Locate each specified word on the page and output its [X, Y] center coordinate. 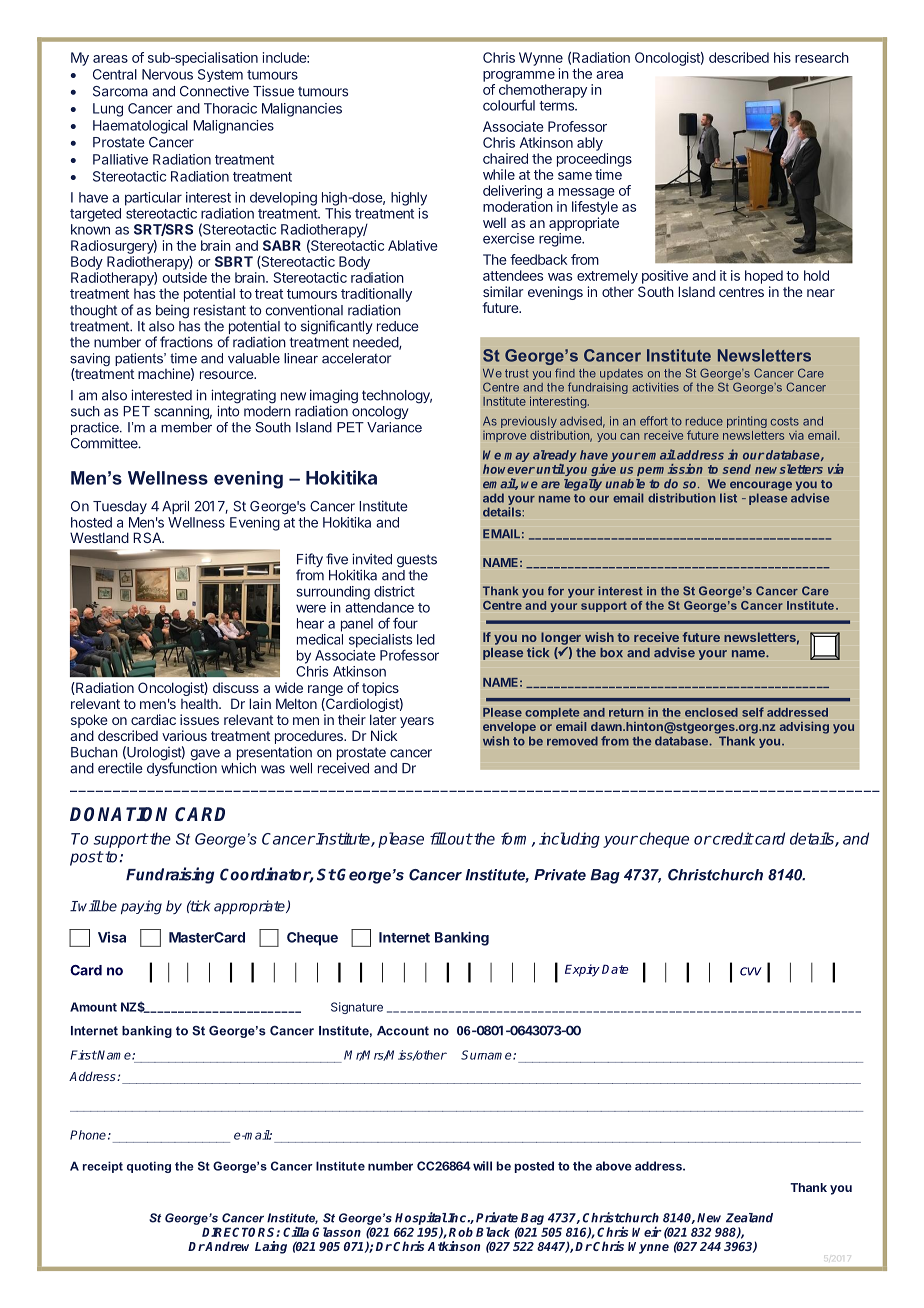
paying [141, 907]
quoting [149, 1167]
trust [517, 373]
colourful [509, 105]
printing [747, 422]
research [822, 57]
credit [732, 838]
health [200, 704]
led [426, 639]
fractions [186, 342]
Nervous [167, 74]
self [753, 712]
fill [438, 838]
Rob [461, 1232]
